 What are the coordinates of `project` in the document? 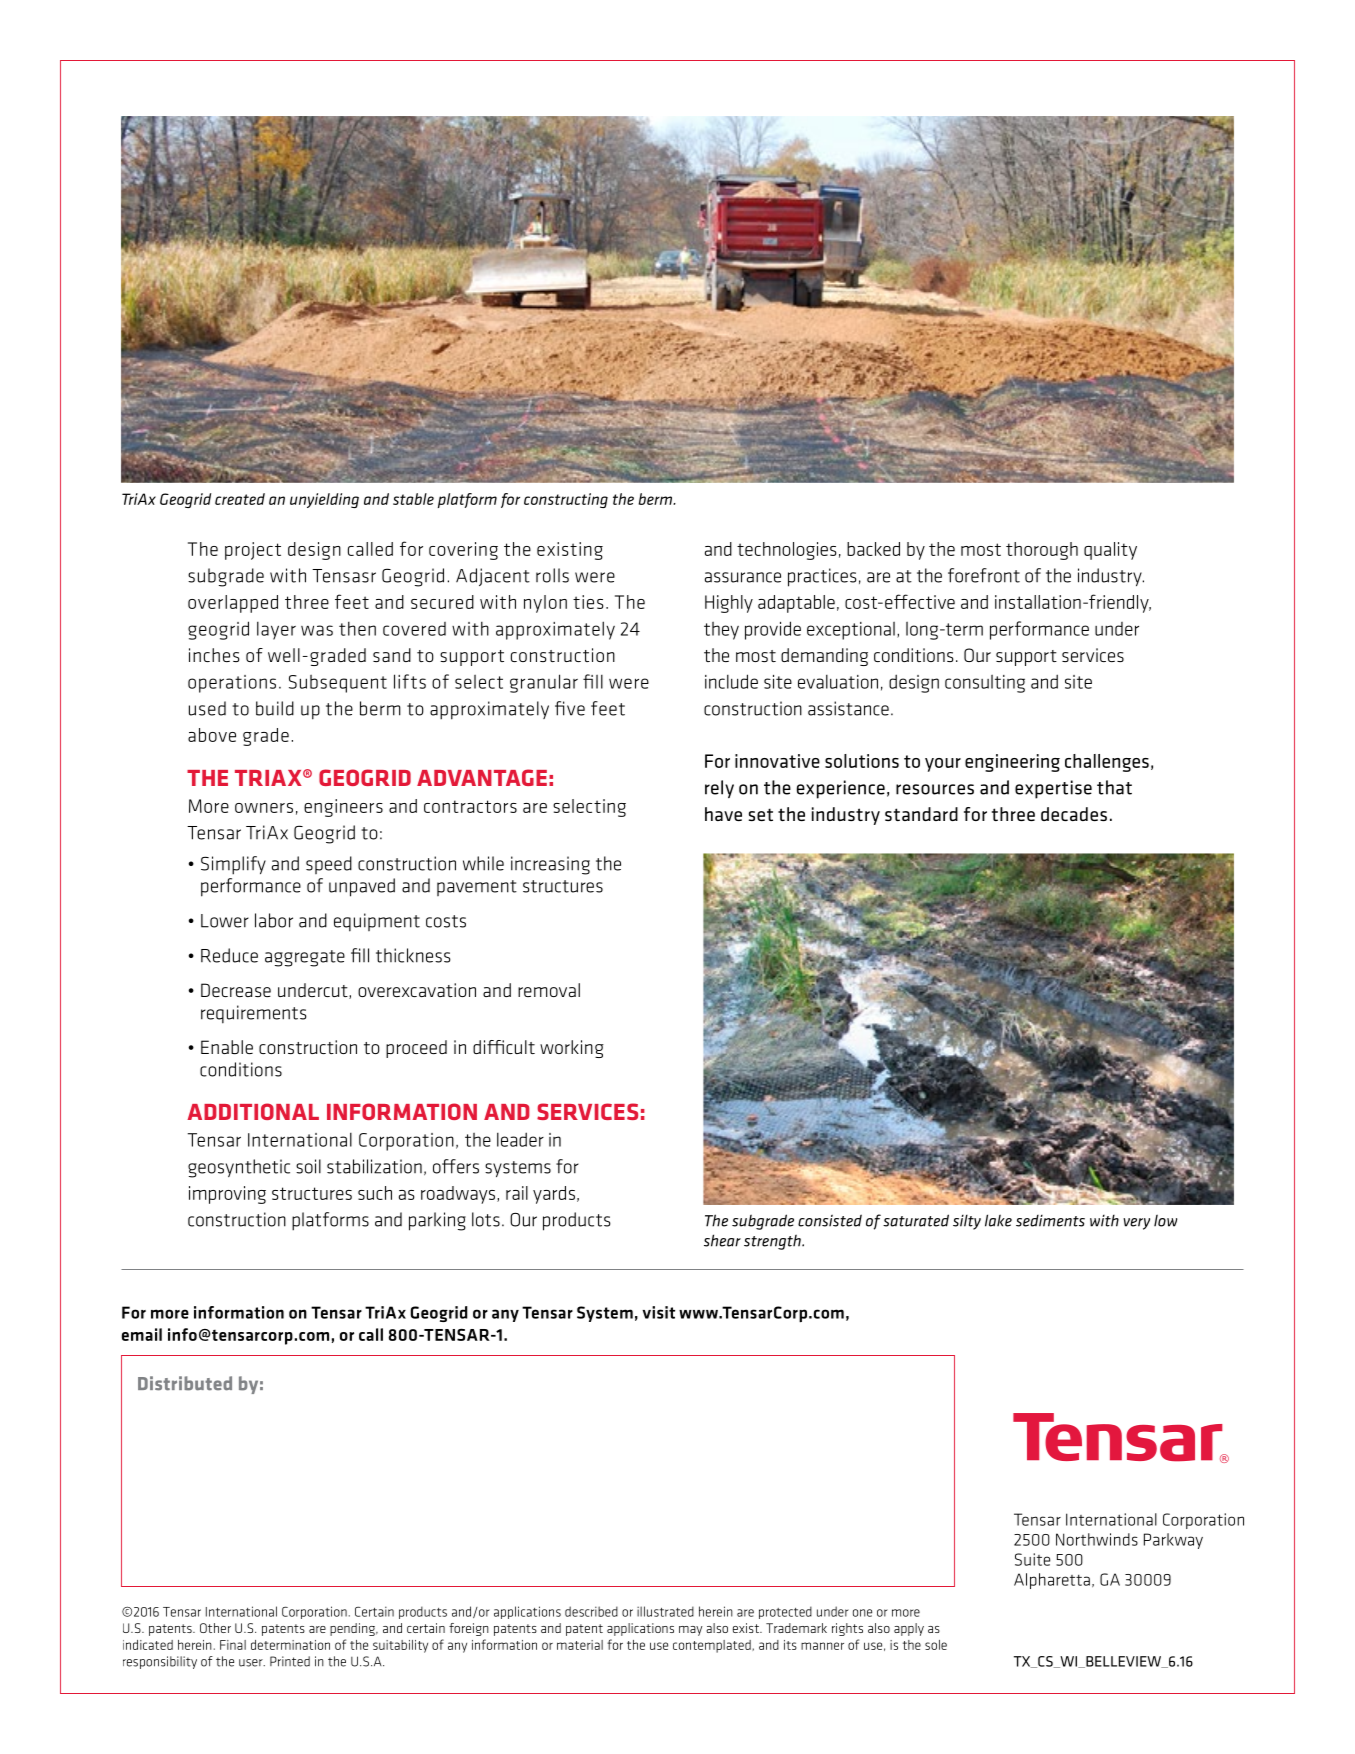 It's located at (253, 551).
